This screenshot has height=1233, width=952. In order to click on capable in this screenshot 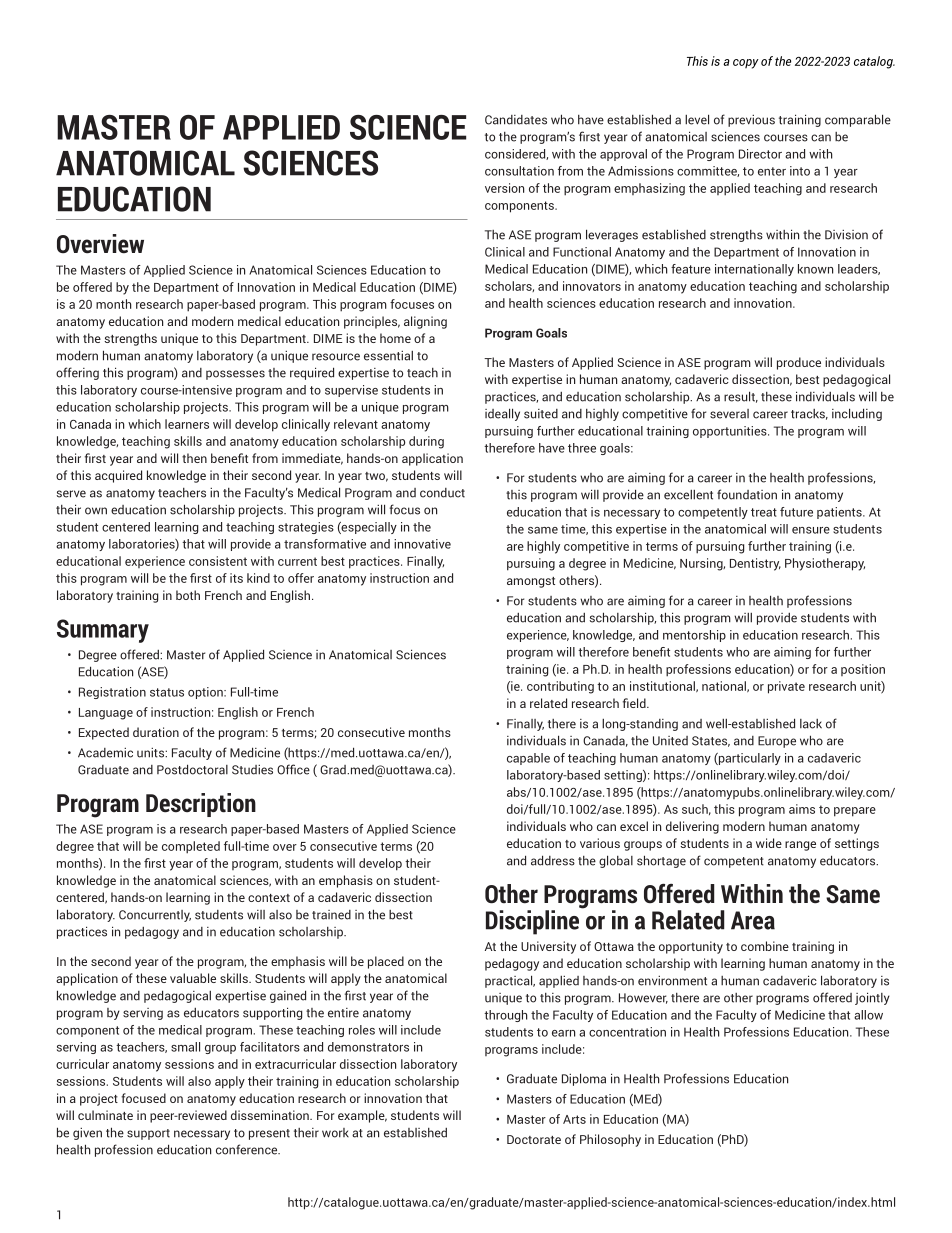, I will do `click(528, 759)`.
